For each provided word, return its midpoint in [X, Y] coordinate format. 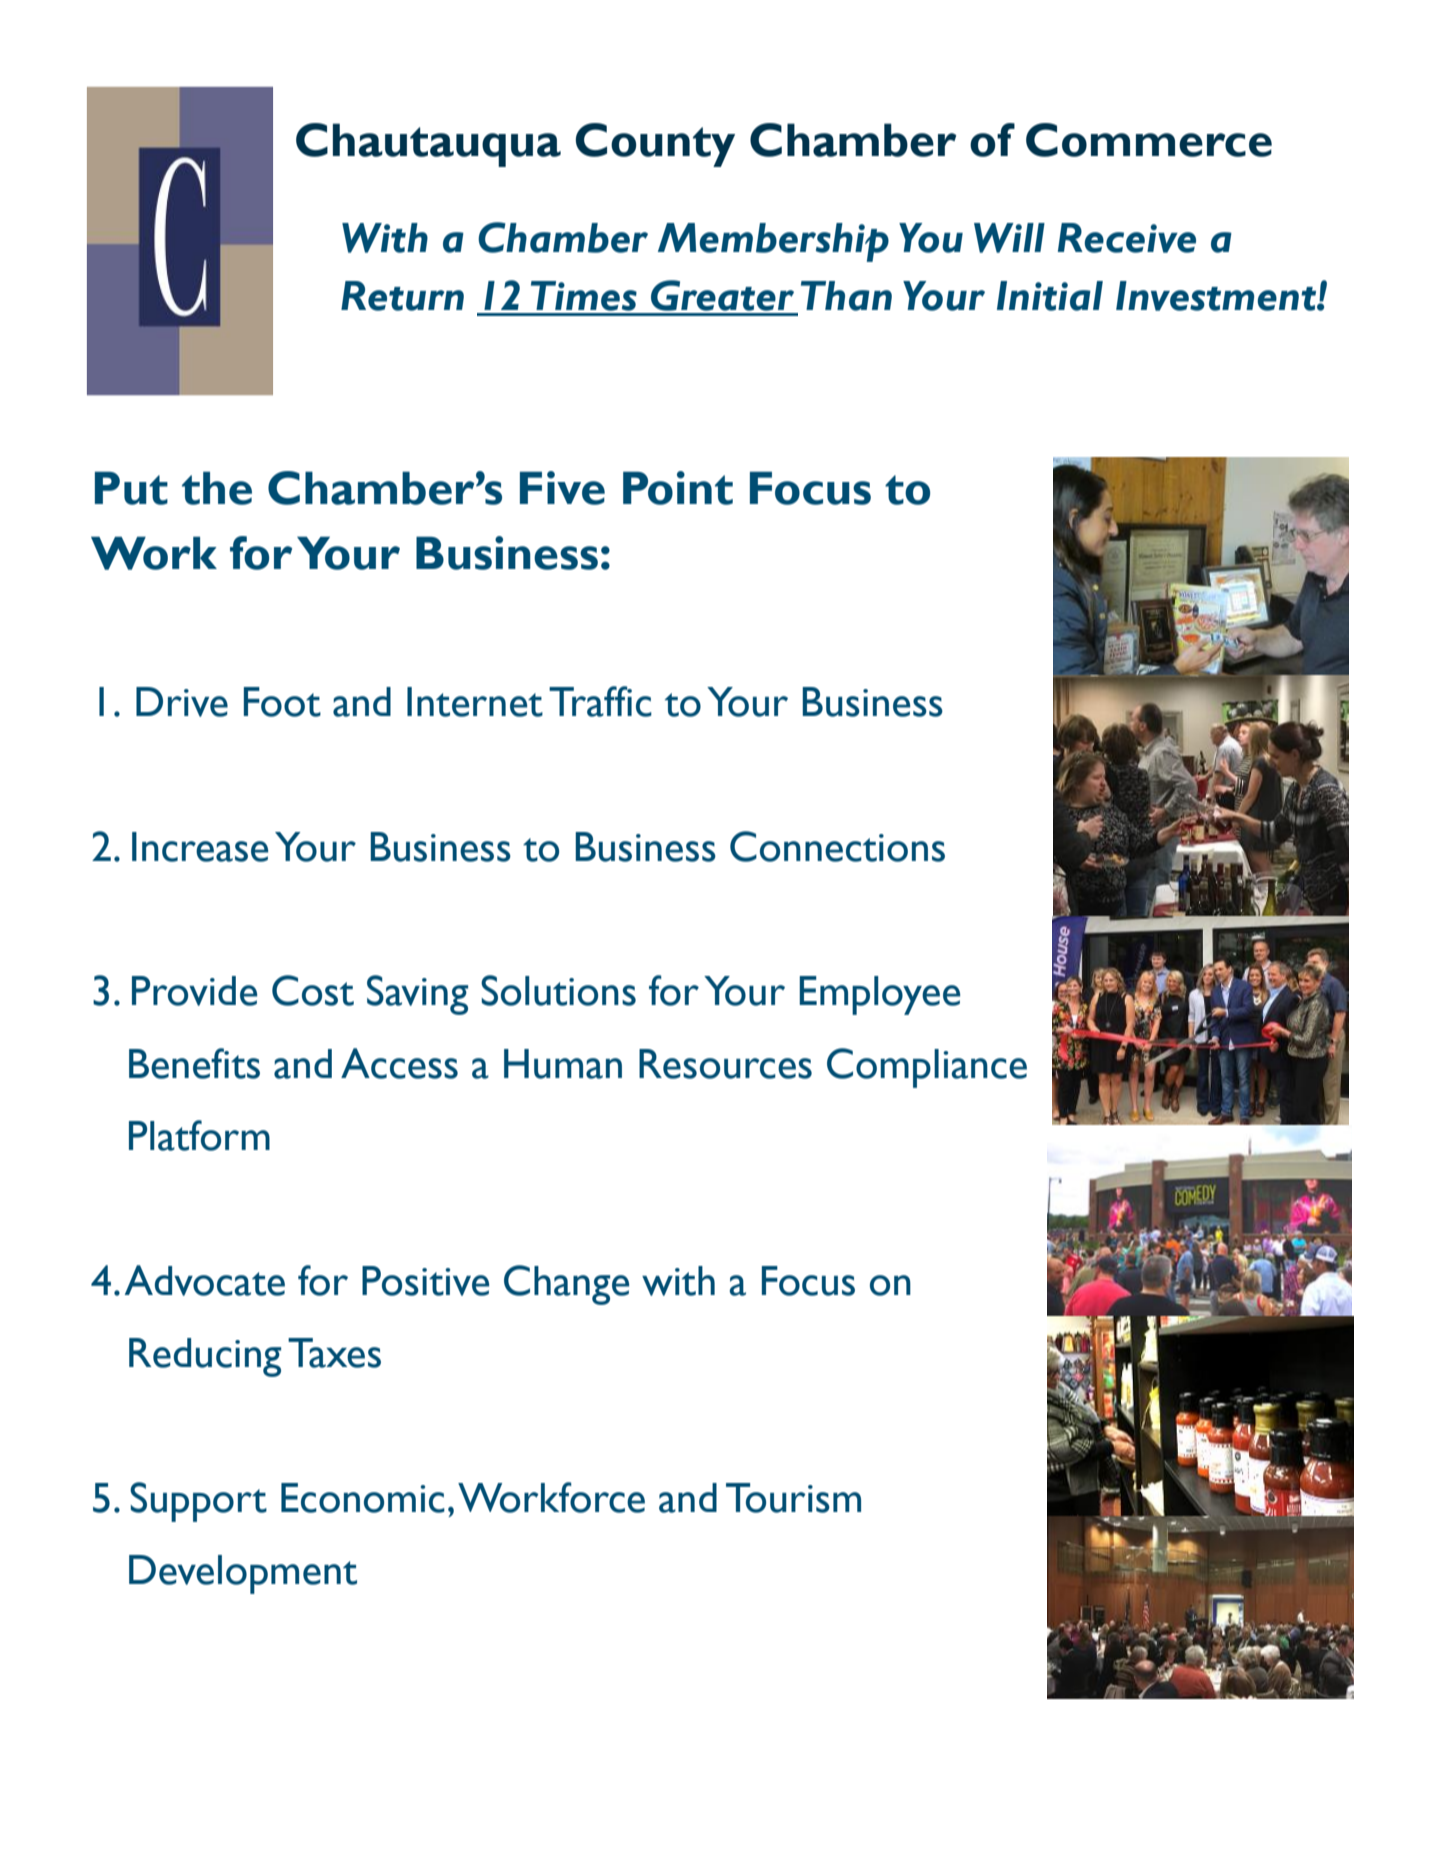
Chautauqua [428, 145]
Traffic [600, 701]
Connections [837, 846]
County [655, 145]
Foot [282, 702]
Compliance [927, 1068]
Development [243, 1574]
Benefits [194, 1063]
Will [1009, 238]
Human [563, 1064]
